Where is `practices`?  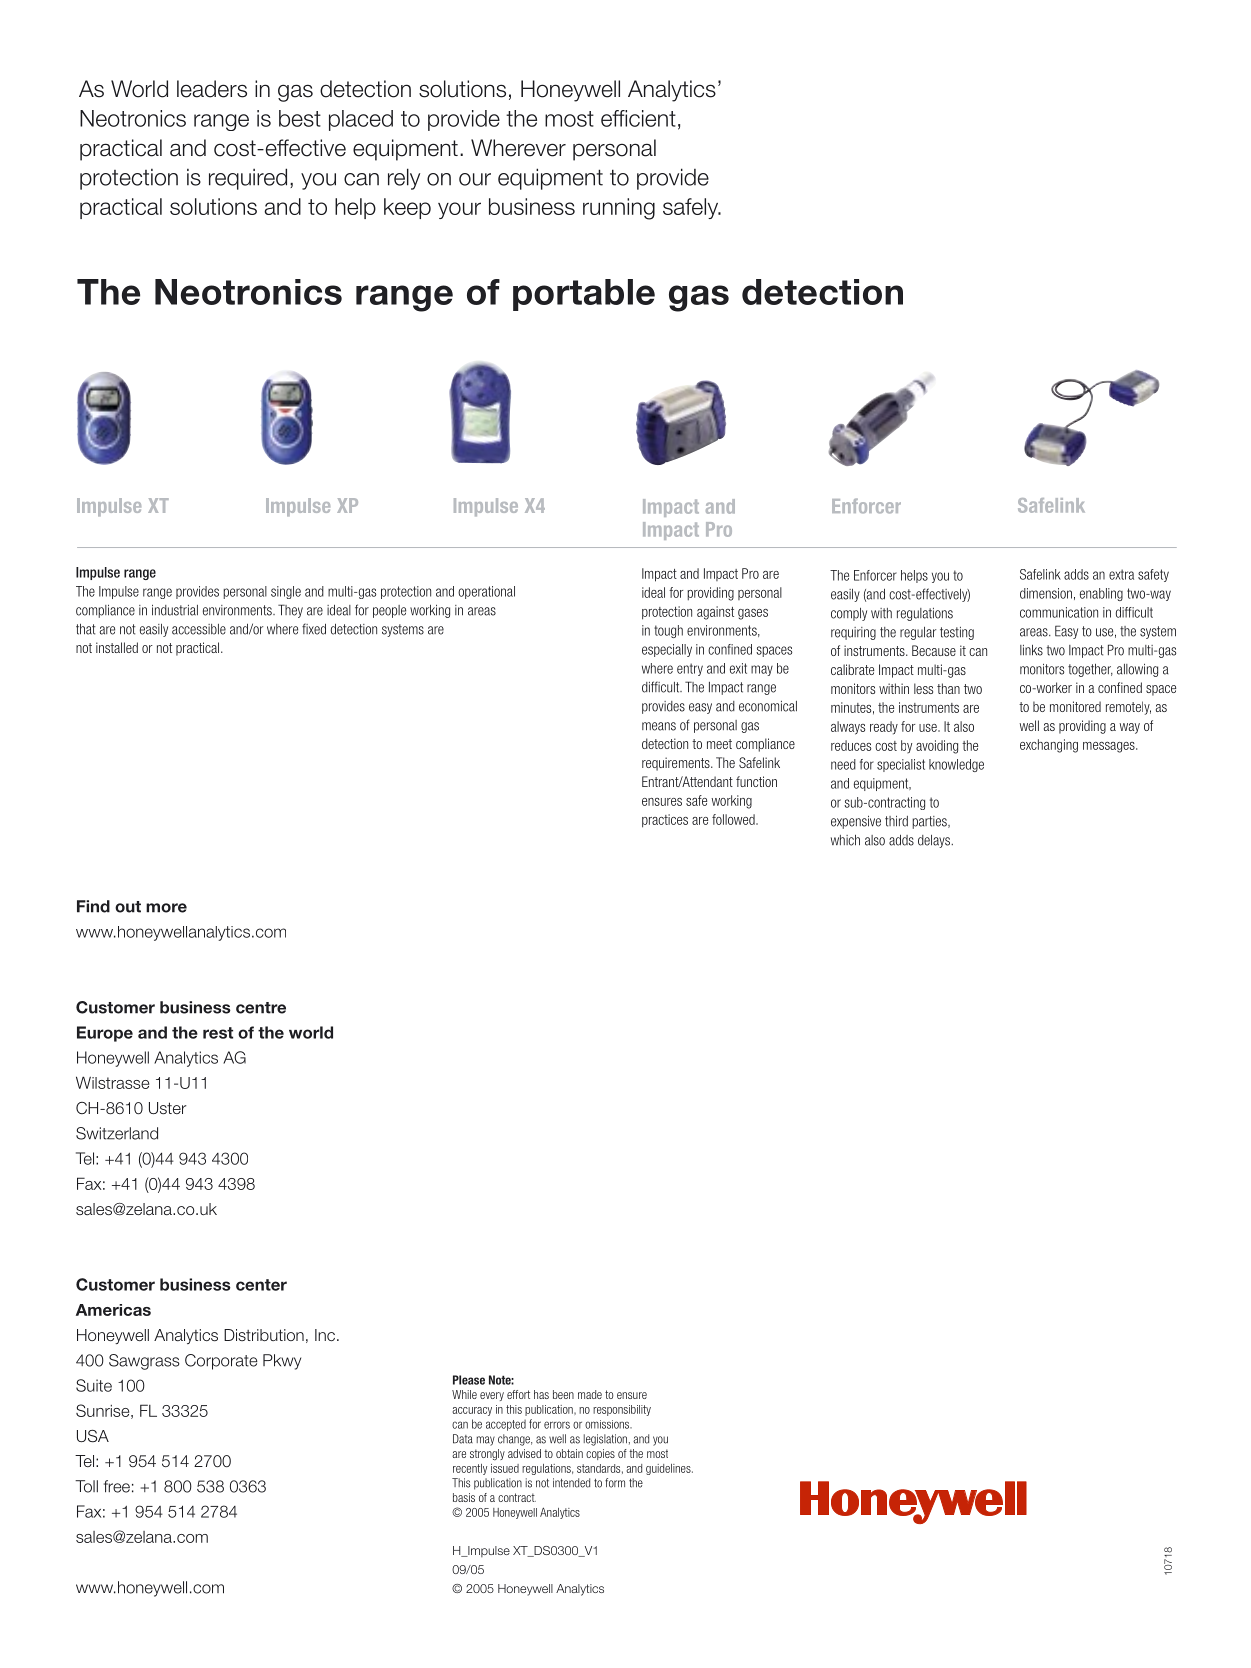 practices is located at coordinates (665, 821).
